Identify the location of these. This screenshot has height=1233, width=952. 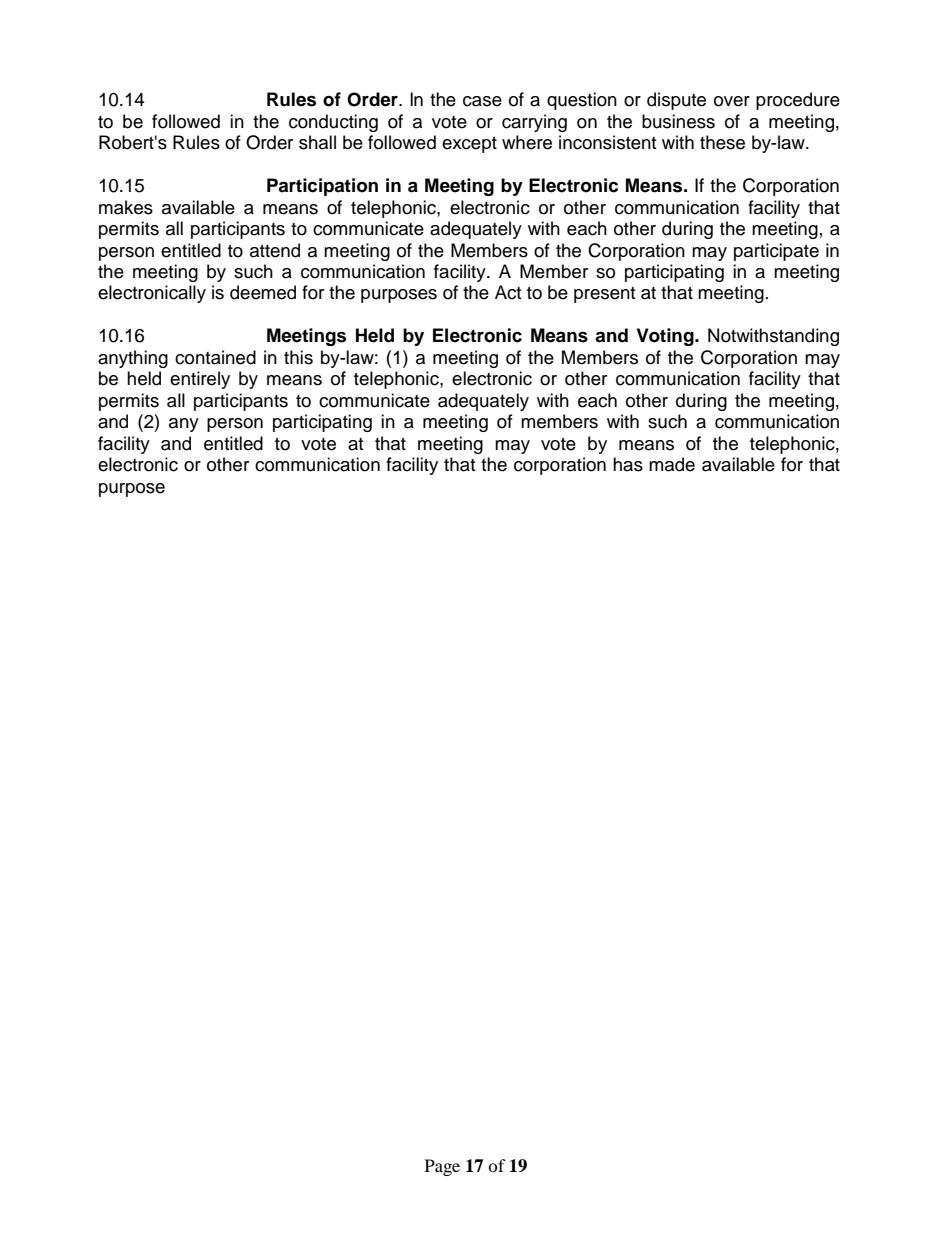
(722, 142).
